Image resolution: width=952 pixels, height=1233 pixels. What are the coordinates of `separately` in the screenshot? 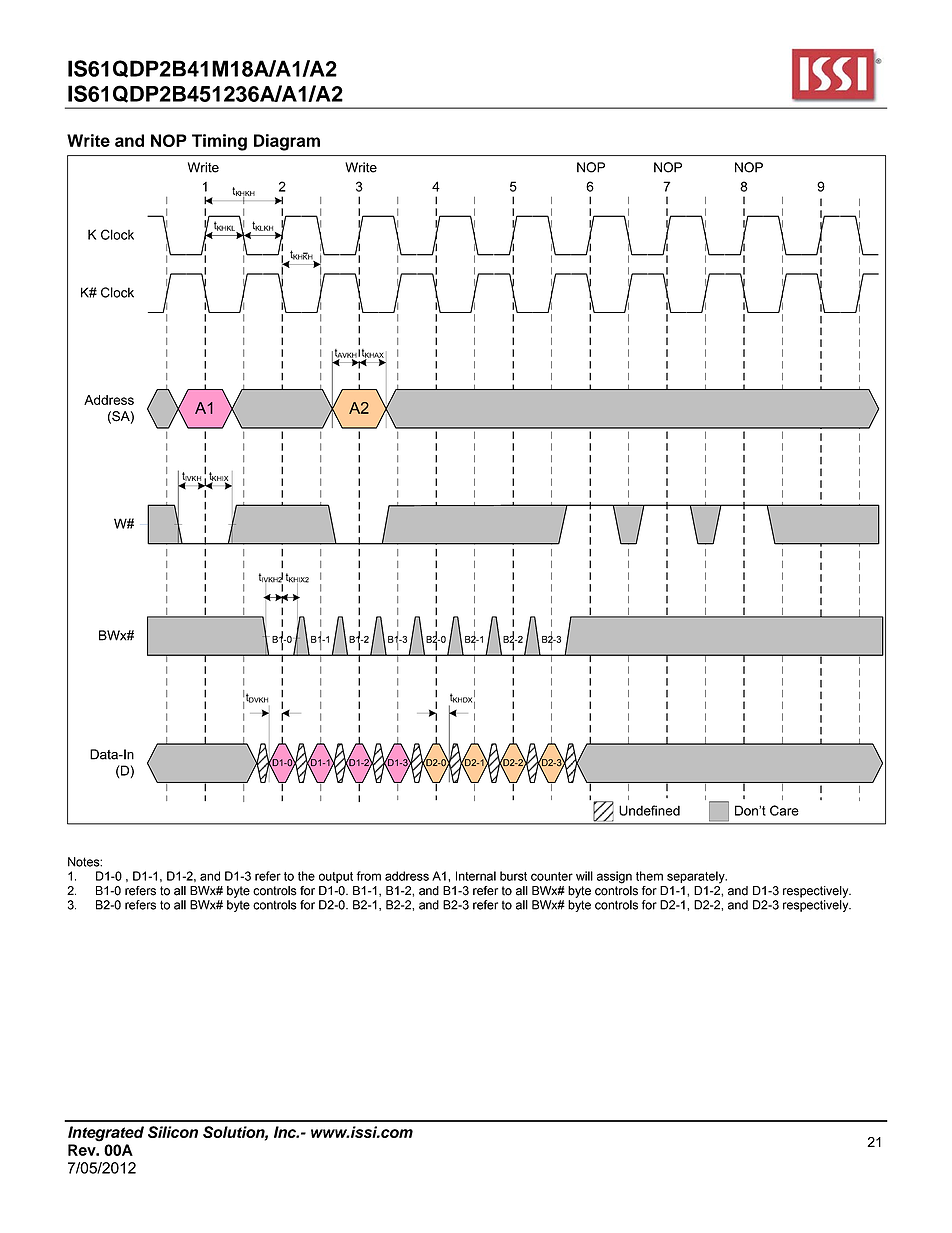 It's located at (697, 877).
